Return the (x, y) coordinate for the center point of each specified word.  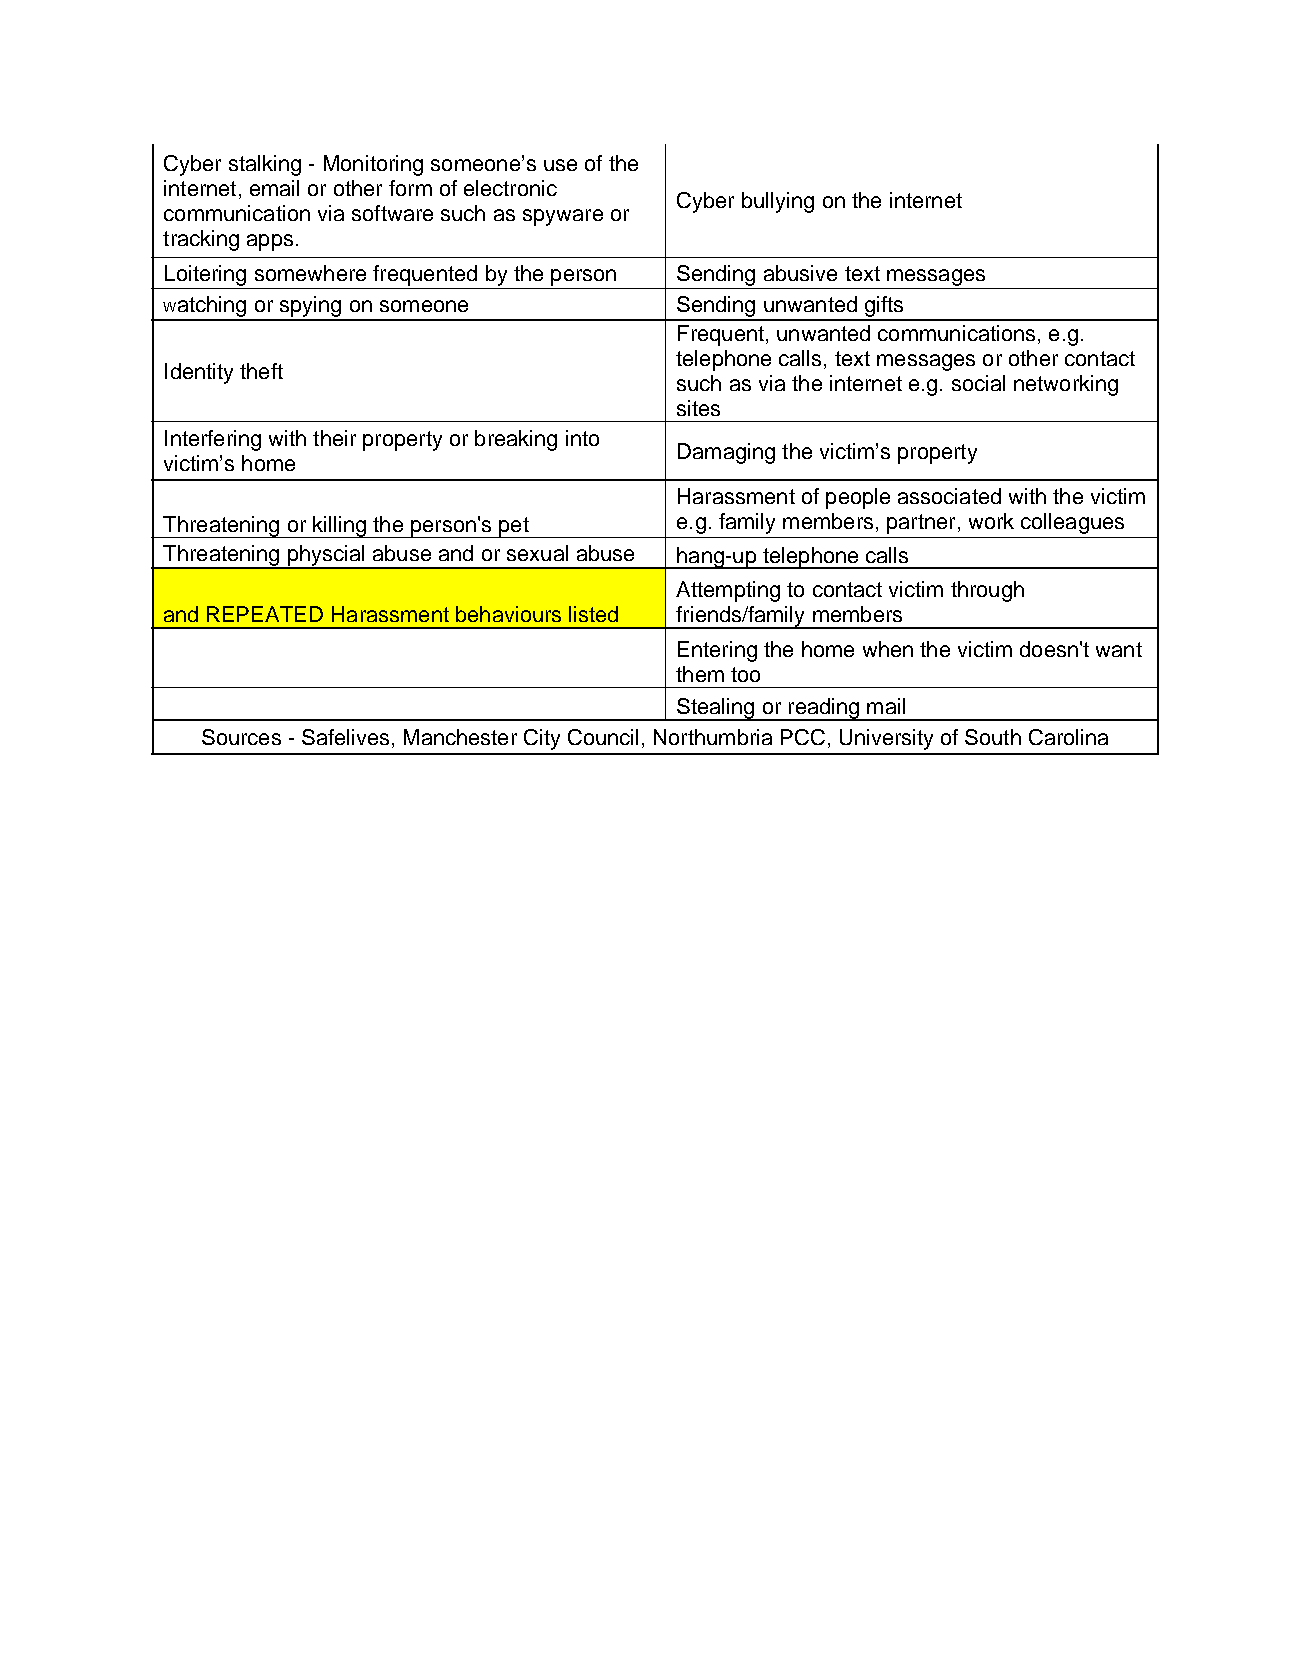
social (978, 383)
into (582, 438)
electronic (510, 188)
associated (949, 496)
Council (603, 737)
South (993, 737)
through (987, 591)
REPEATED (265, 614)
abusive (800, 273)
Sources (241, 737)
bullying (778, 202)
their (334, 438)
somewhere (310, 273)
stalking (265, 165)
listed (593, 614)
